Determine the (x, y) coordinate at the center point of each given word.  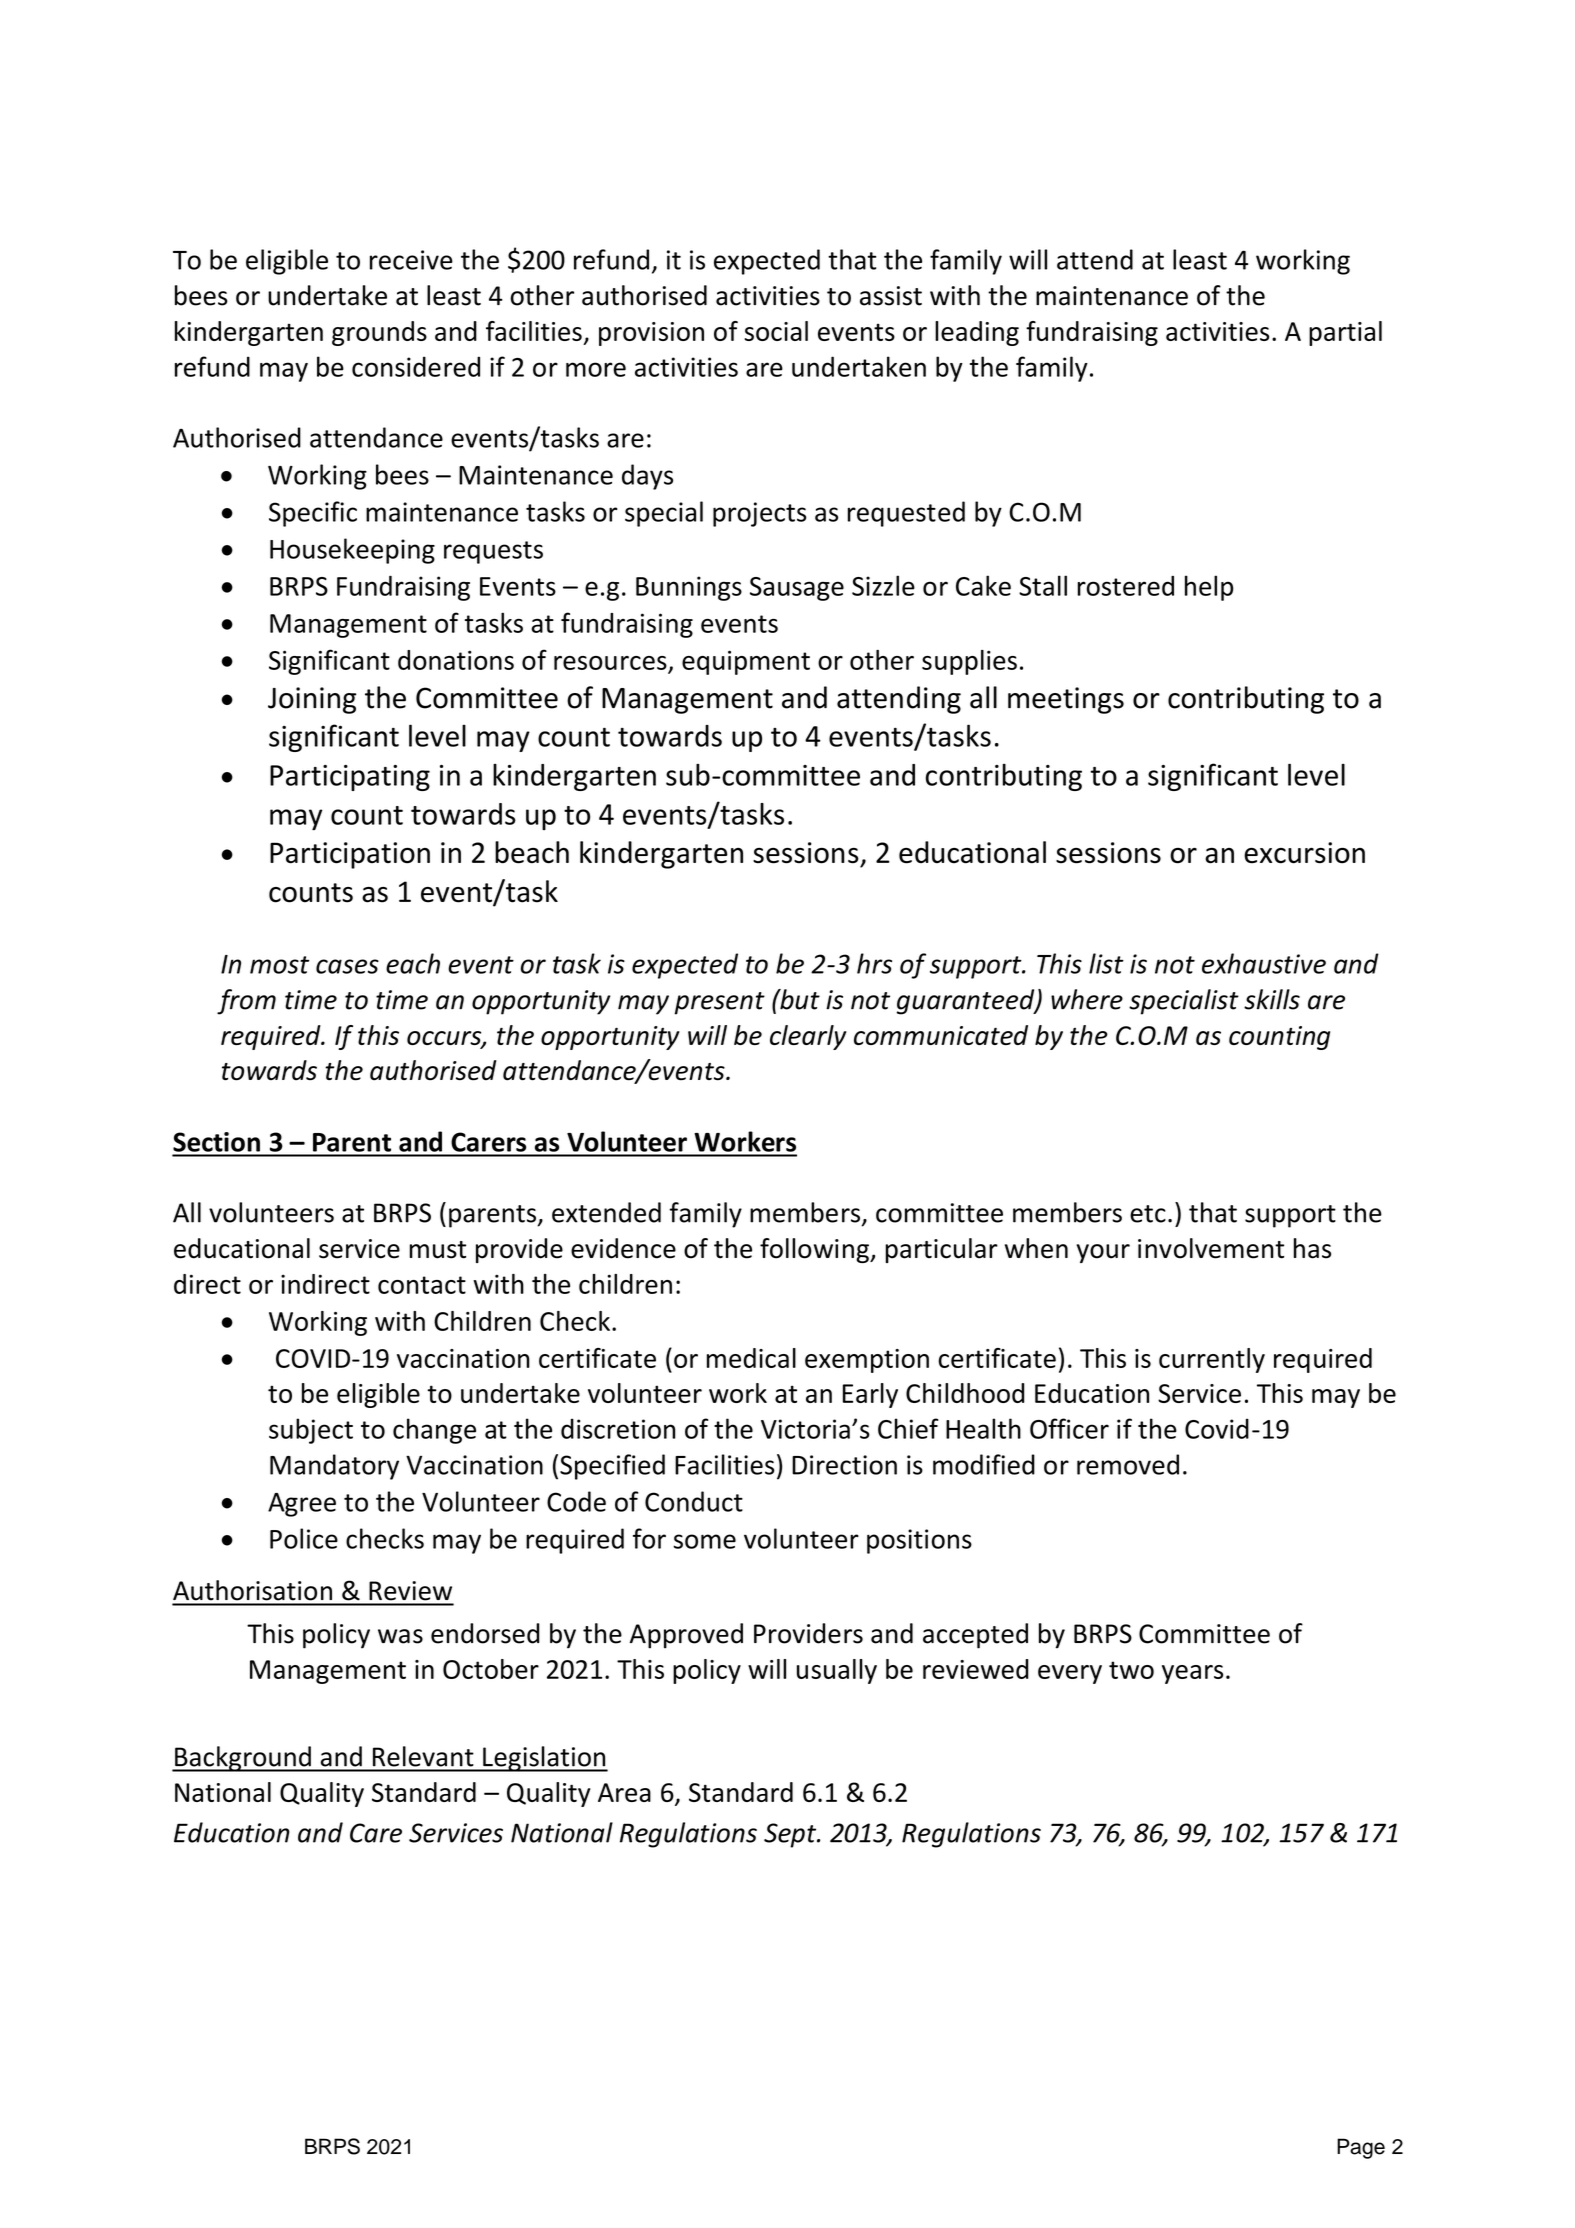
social (776, 331)
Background (243, 1759)
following (815, 1250)
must (438, 1250)
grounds (379, 333)
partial (1345, 333)
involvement (1211, 1248)
